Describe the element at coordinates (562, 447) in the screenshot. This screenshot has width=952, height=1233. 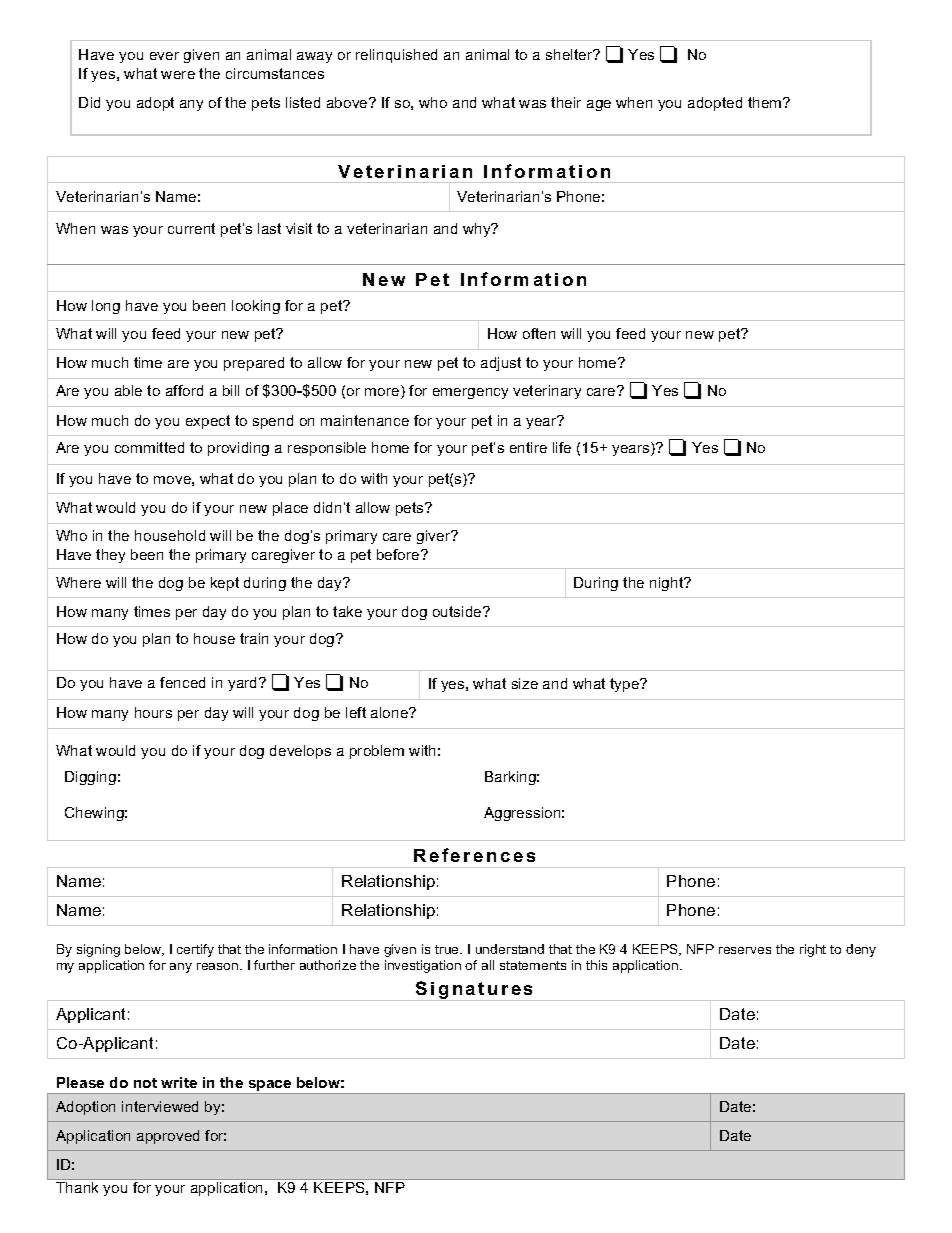
I see `life` at that location.
